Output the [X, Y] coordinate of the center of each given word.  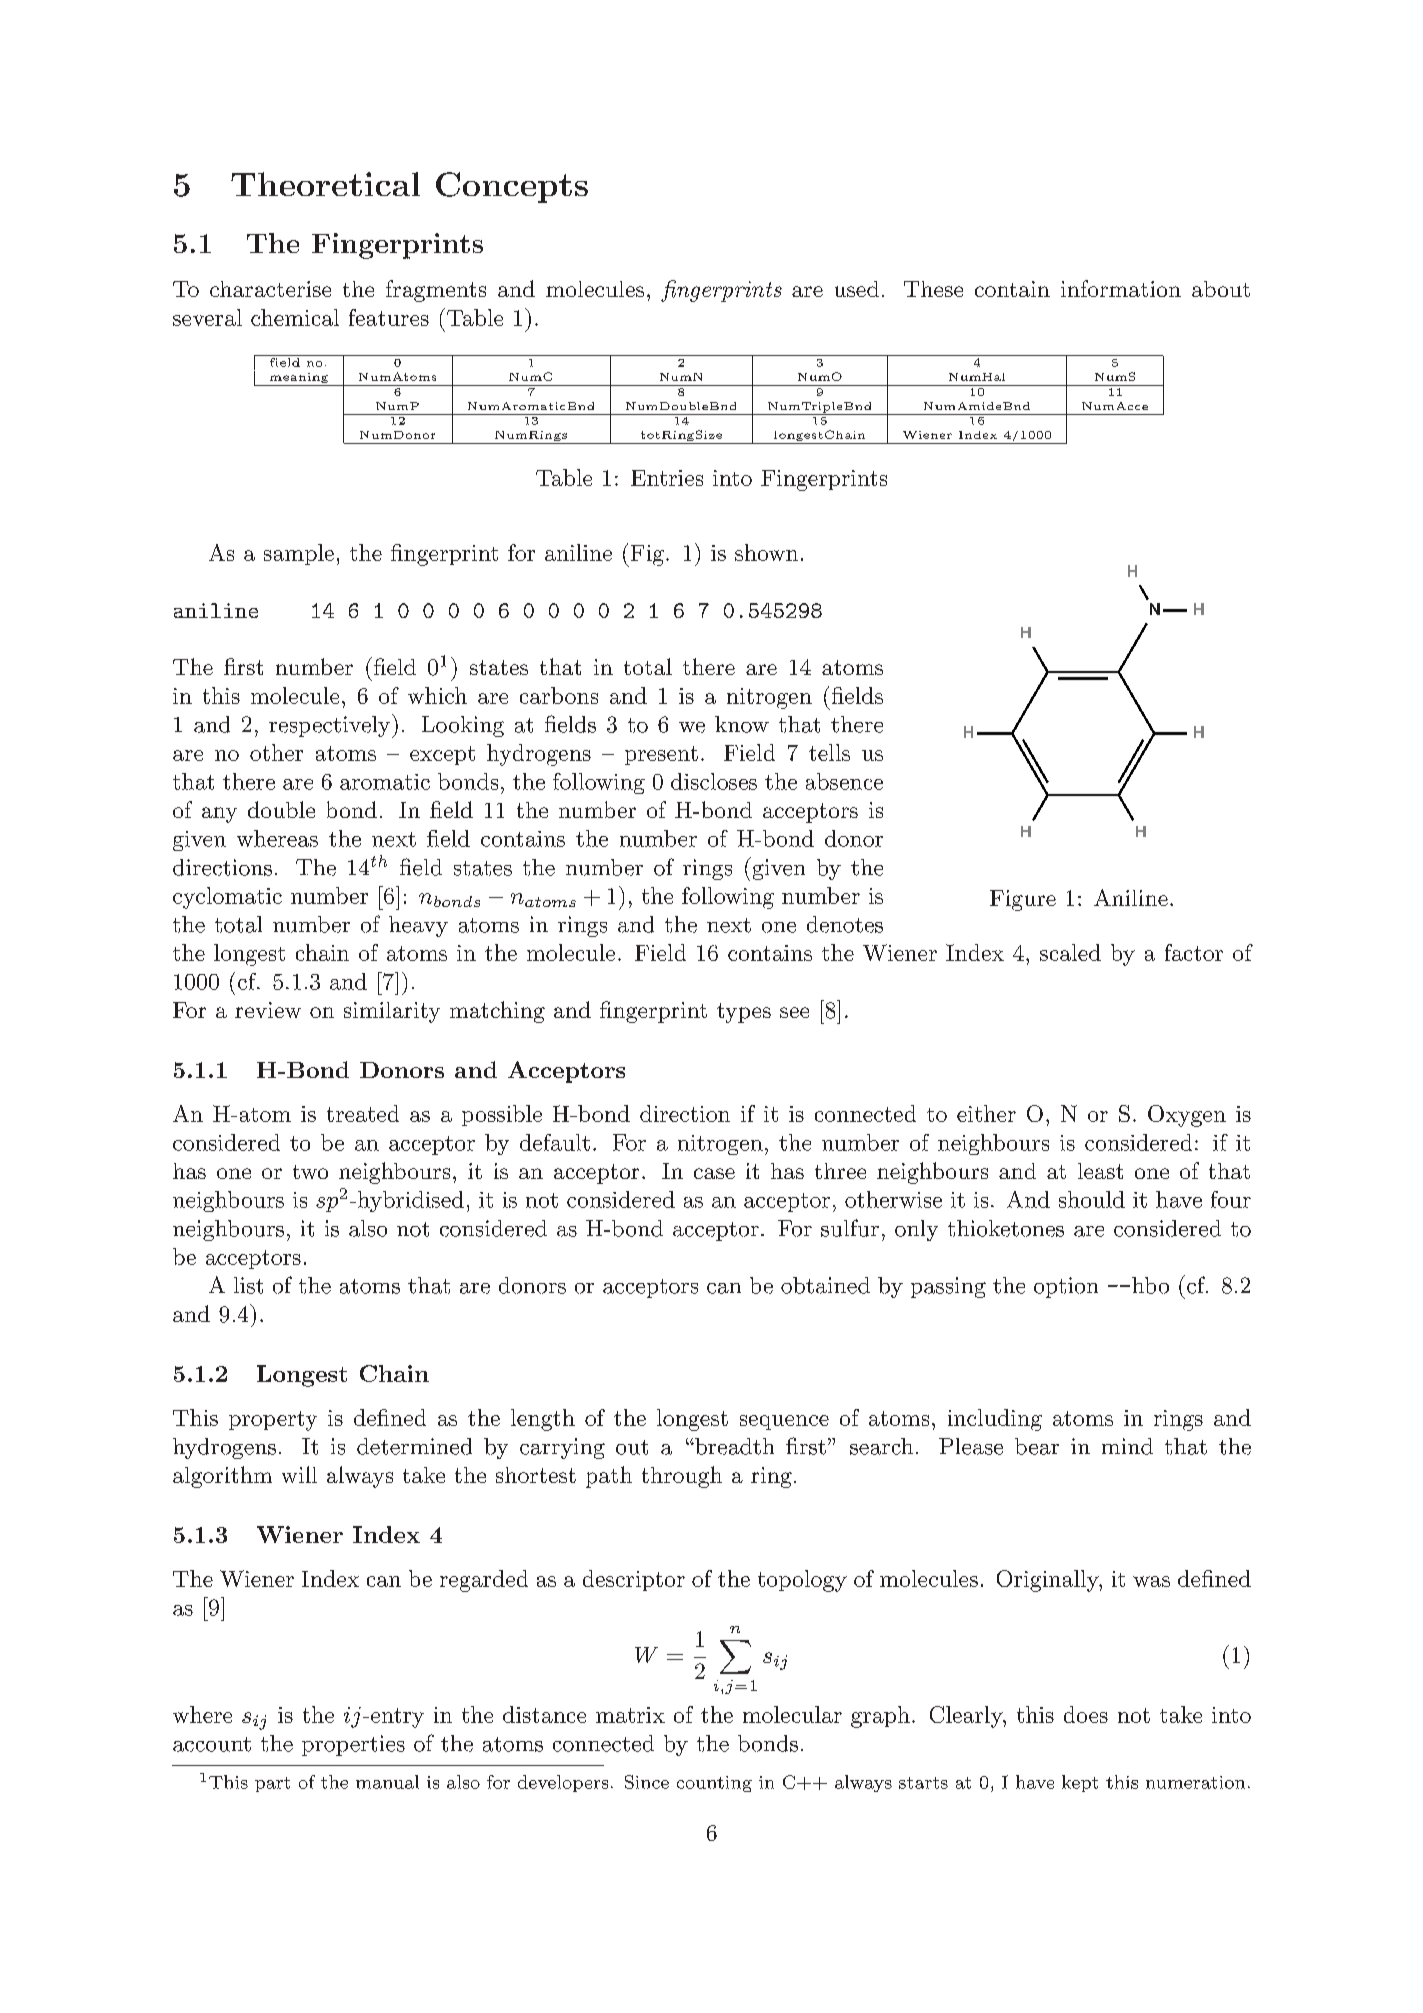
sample [299, 554]
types [744, 1013]
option [1066, 1287]
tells [829, 752]
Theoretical [325, 184]
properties [353, 1745]
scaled [1070, 952]
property [273, 1421]
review [268, 1010]
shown [766, 552]
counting [714, 1784]
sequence [784, 1422]
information [1121, 288]
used [857, 289]
